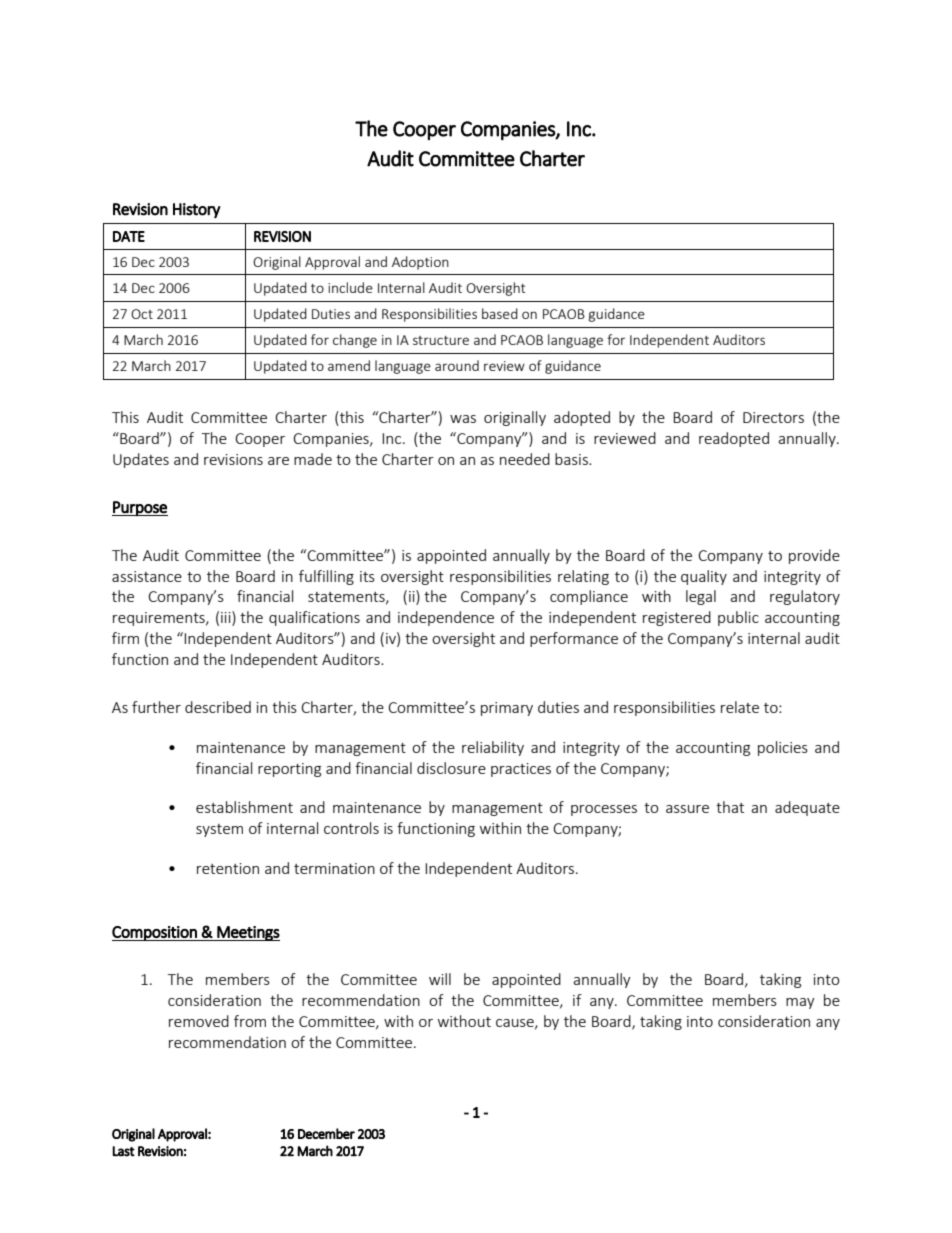 This image has width=952, height=1233. Describe the element at coordinates (500, 313) in the image. I see `based` at that location.
